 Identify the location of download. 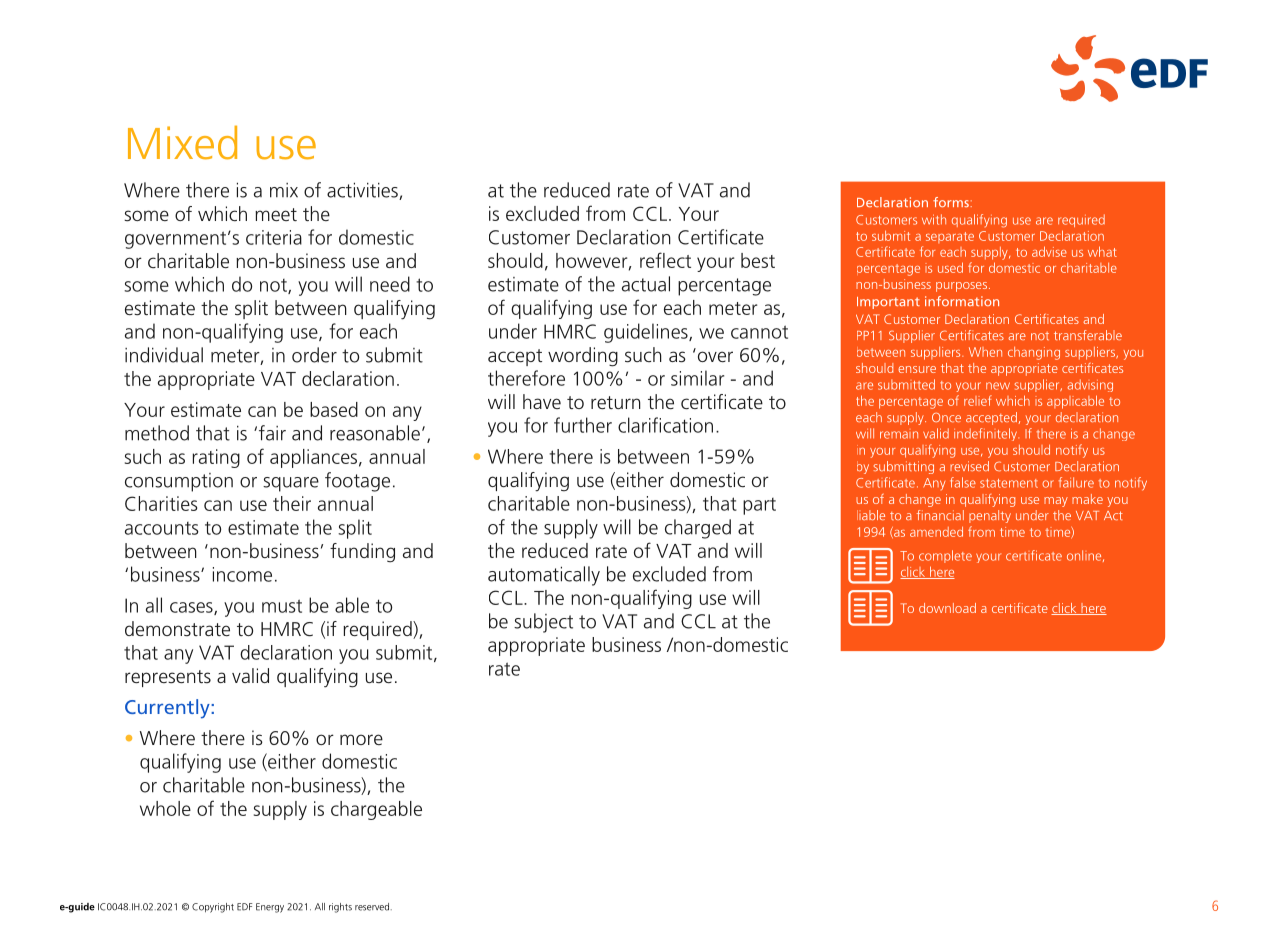
(947, 608).
